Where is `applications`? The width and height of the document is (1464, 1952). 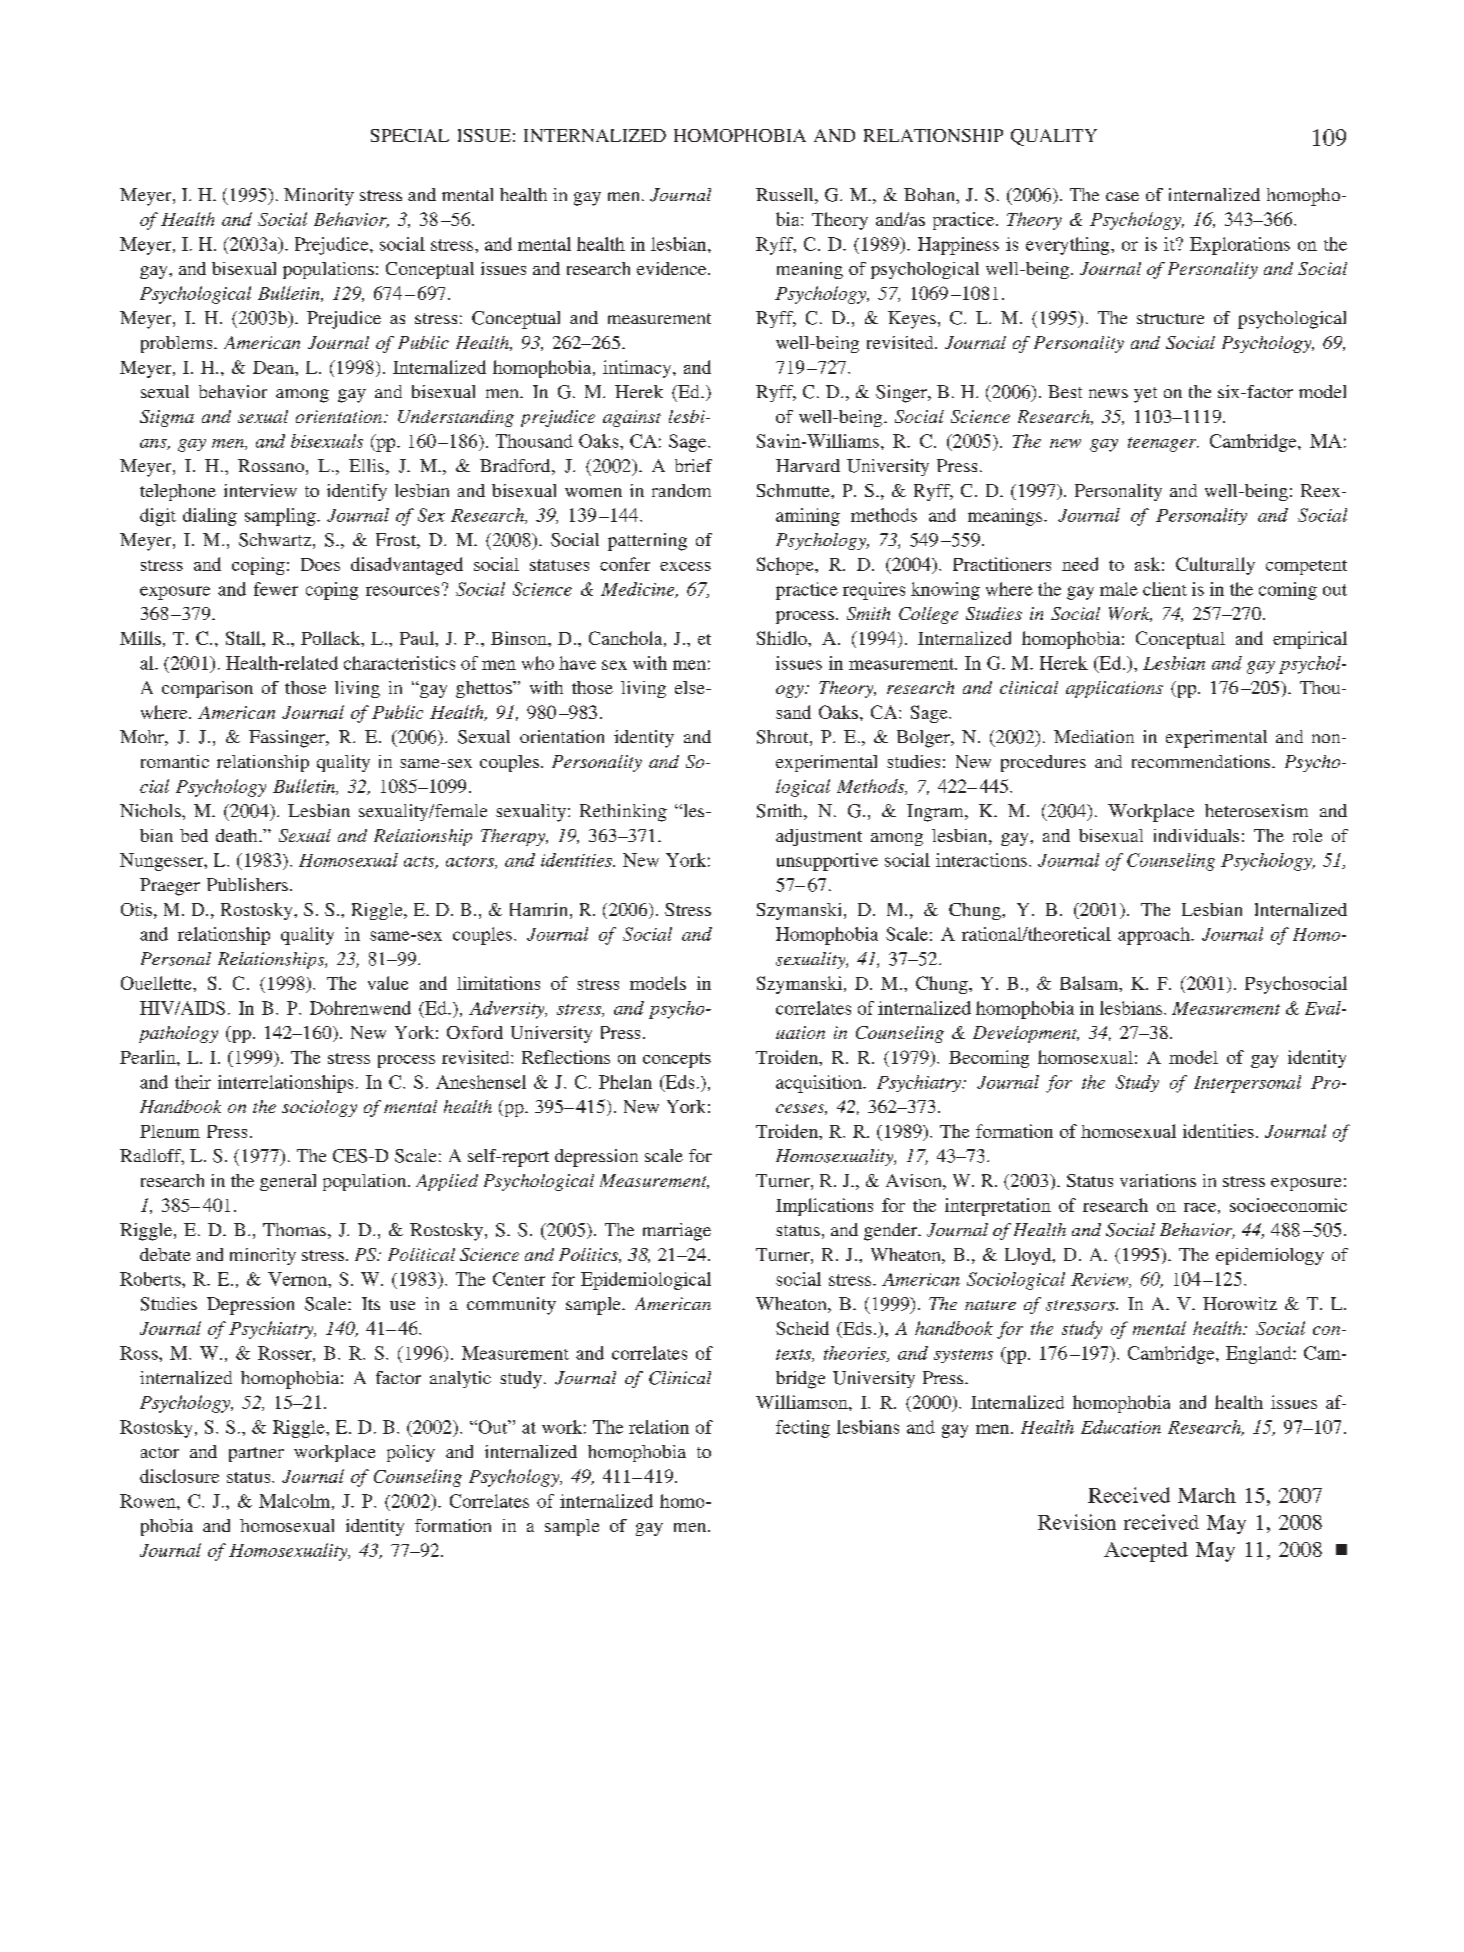
applications is located at coordinates (1114, 689).
